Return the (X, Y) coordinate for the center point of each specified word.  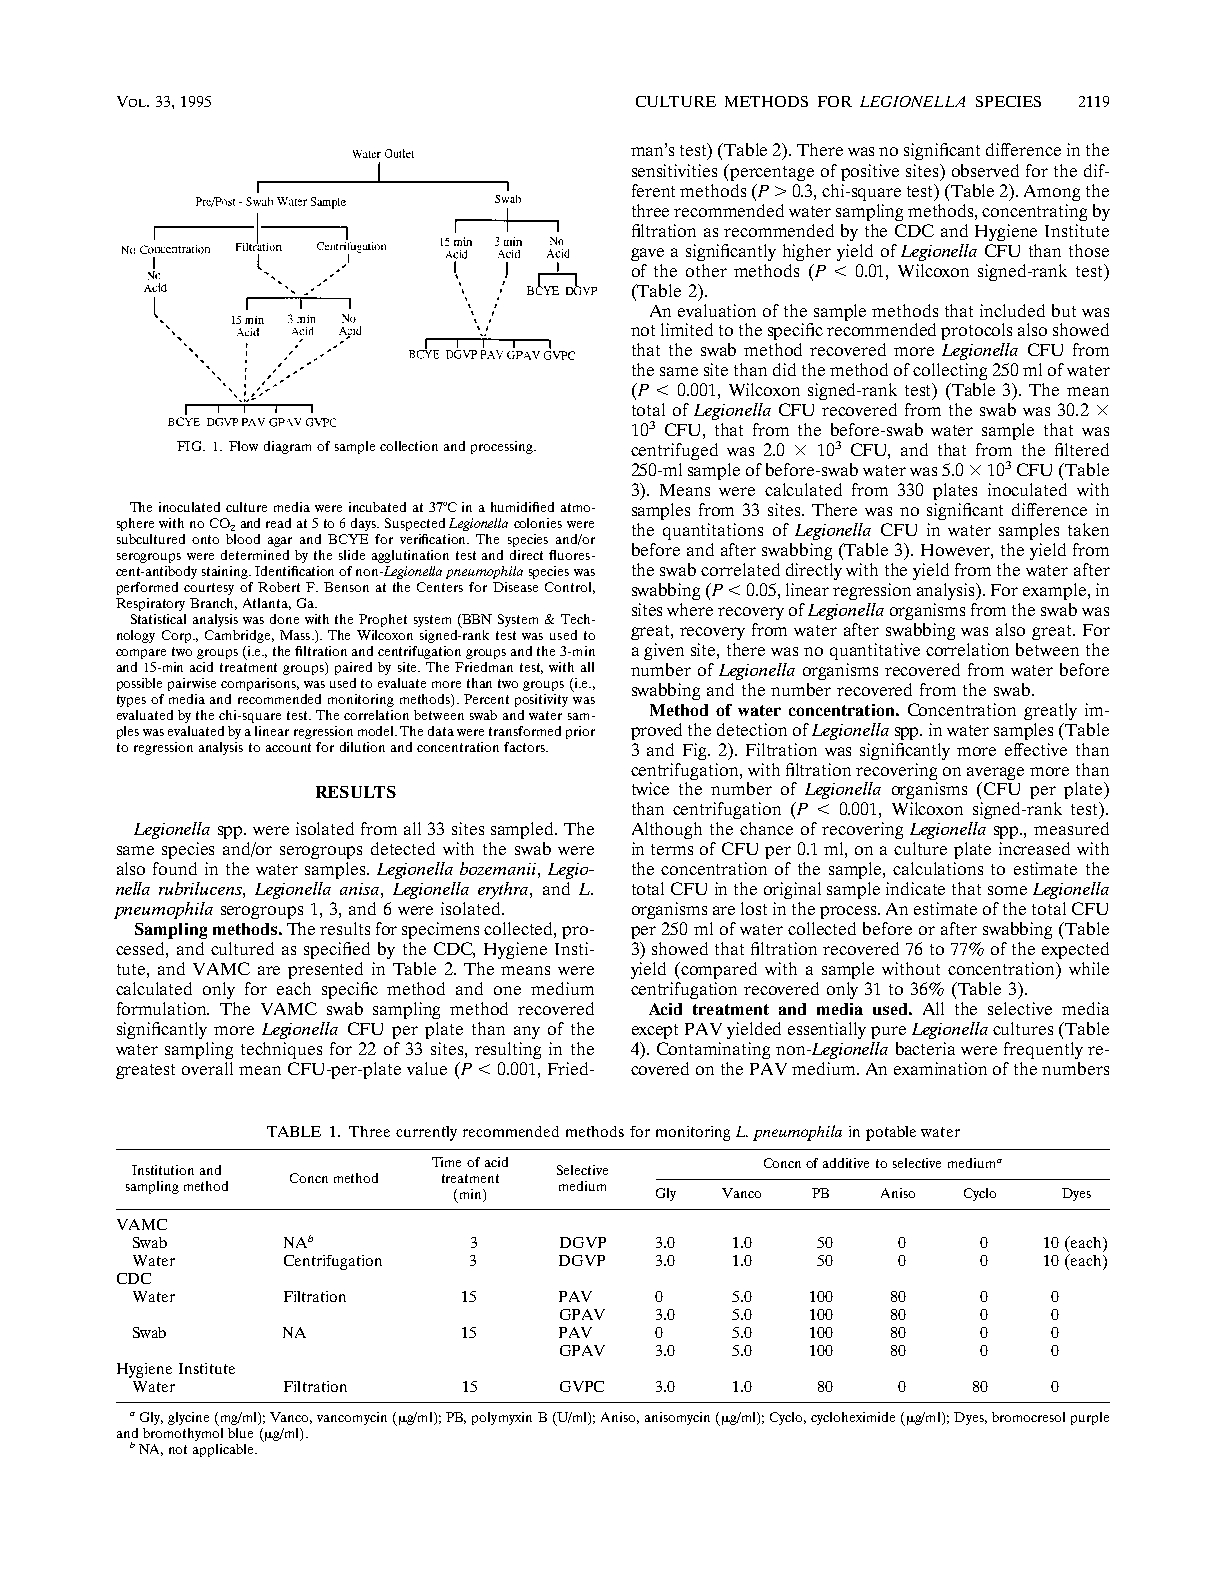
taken (1088, 529)
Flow (243, 446)
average (995, 773)
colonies (538, 523)
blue (240, 1433)
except (655, 1031)
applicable (224, 1450)
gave (647, 254)
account (288, 747)
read (278, 523)
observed (985, 170)
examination (940, 1068)
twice (650, 788)
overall (207, 1068)
